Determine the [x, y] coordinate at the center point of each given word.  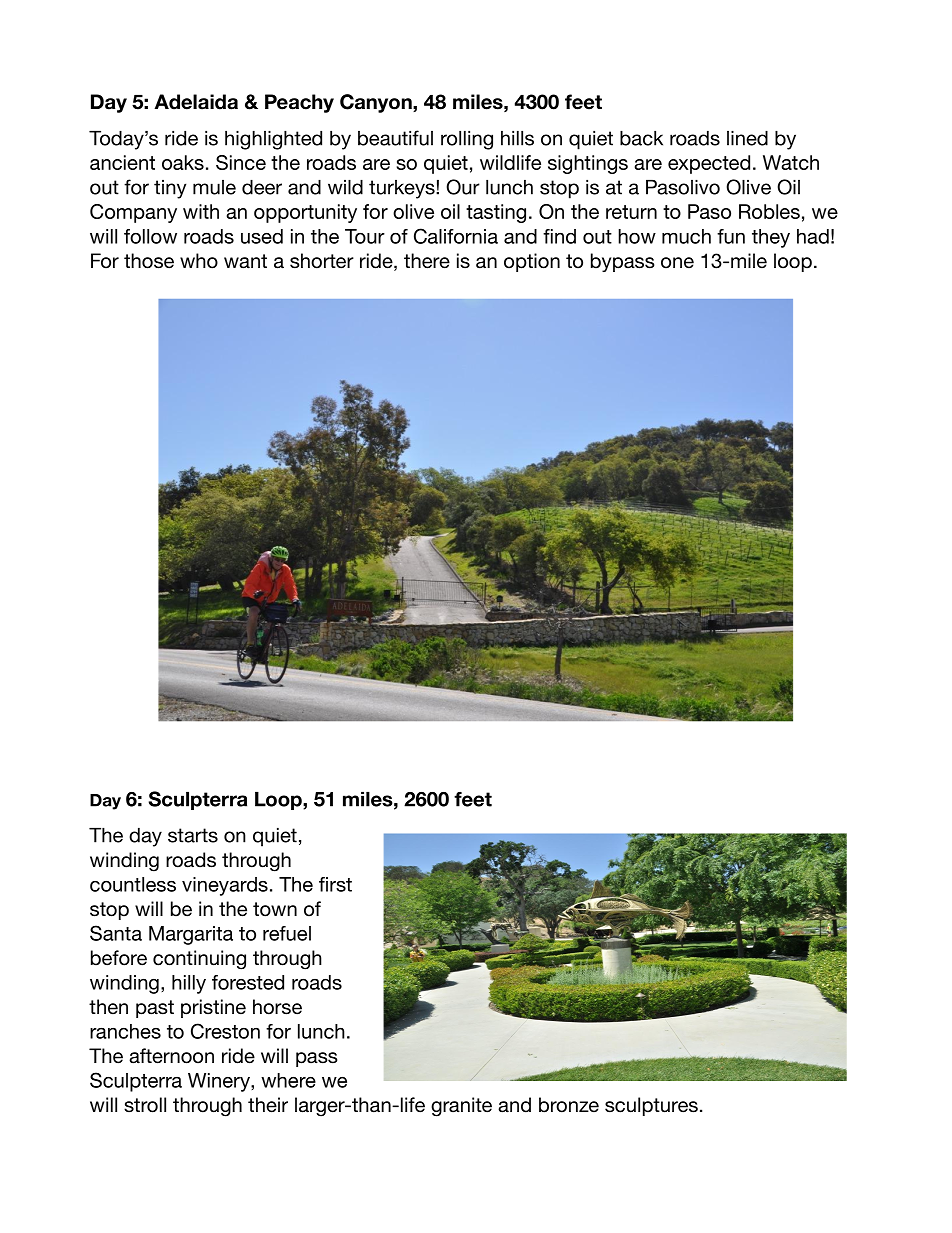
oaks [183, 162]
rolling [467, 140]
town [275, 909]
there [427, 261]
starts [193, 835]
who [199, 261]
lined [747, 138]
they [771, 238]
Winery [220, 1082]
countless [133, 884]
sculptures [651, 1106]
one [677, 263]
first [335, 884]
